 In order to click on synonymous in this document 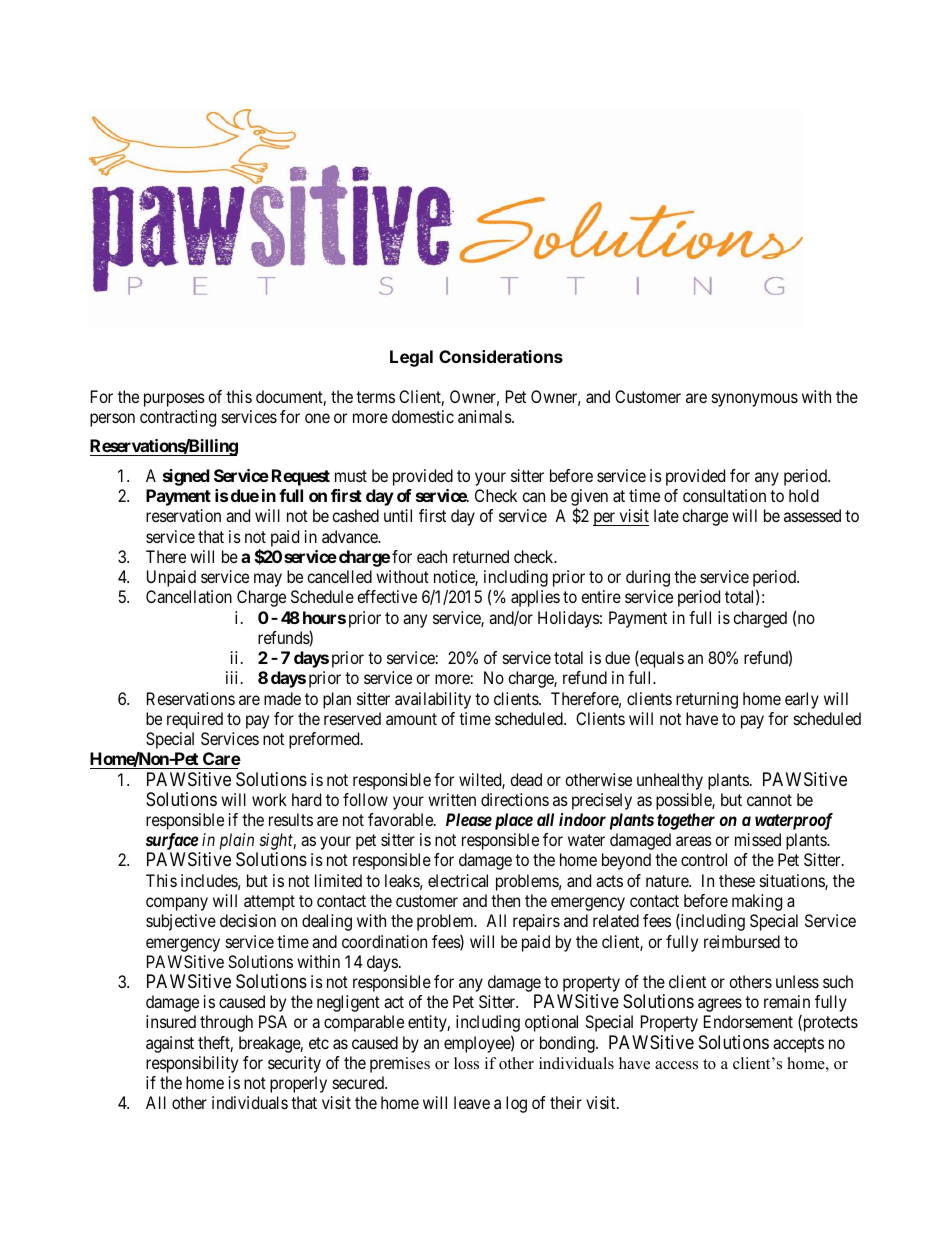, I will do `click(755, 400)`.
